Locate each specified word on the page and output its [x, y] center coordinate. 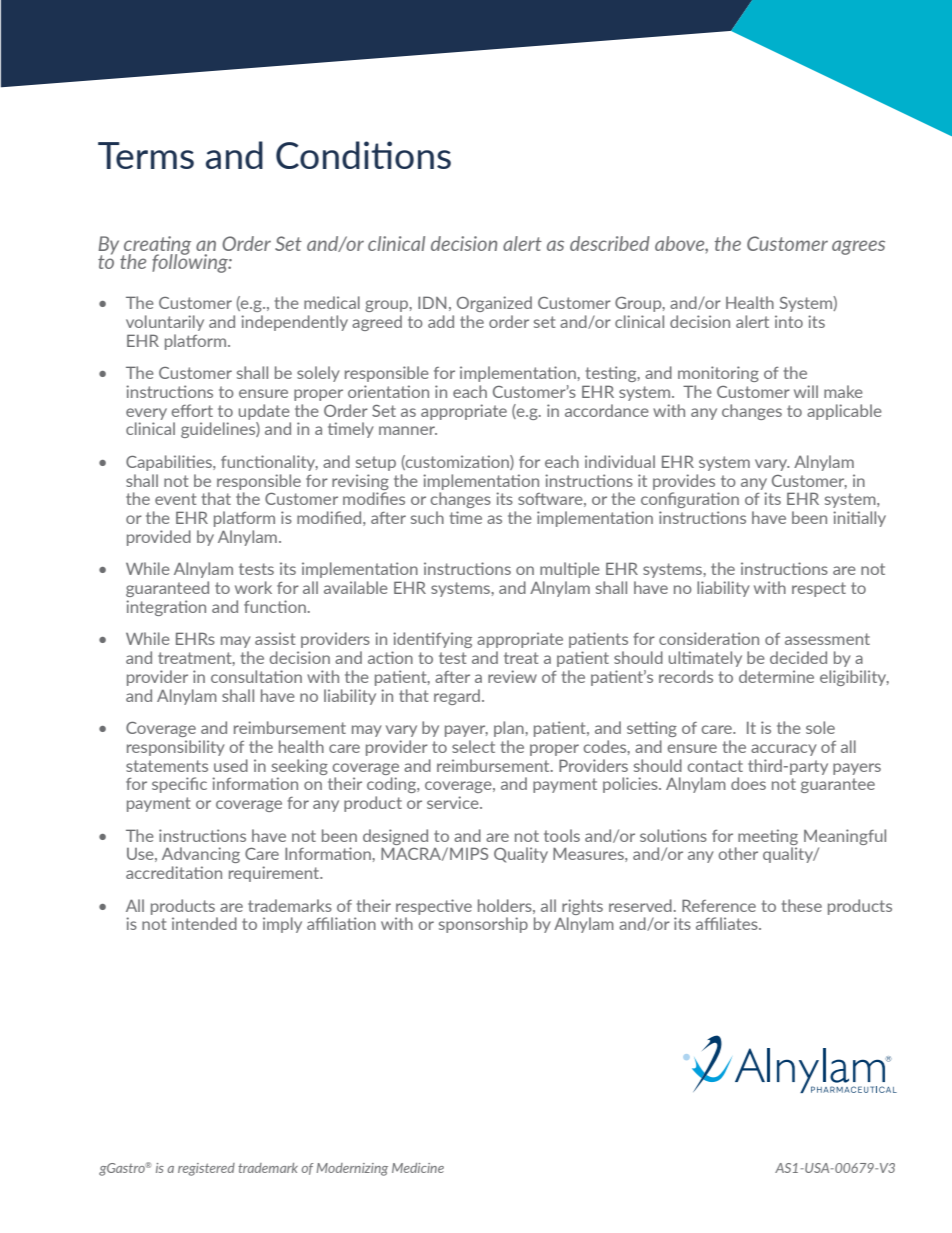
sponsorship [483, 925]
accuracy [784, 750]
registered [206, 1169]
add [441, 321]
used [231, 765]
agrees [858, 247]
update [264, 412]
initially [859, 519]
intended [204, 923]
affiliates [728, 923]
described [610, 243]
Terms [146, 155]
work [253, 587]
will [806, 391]
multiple [570, 570]
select [473, 746]
